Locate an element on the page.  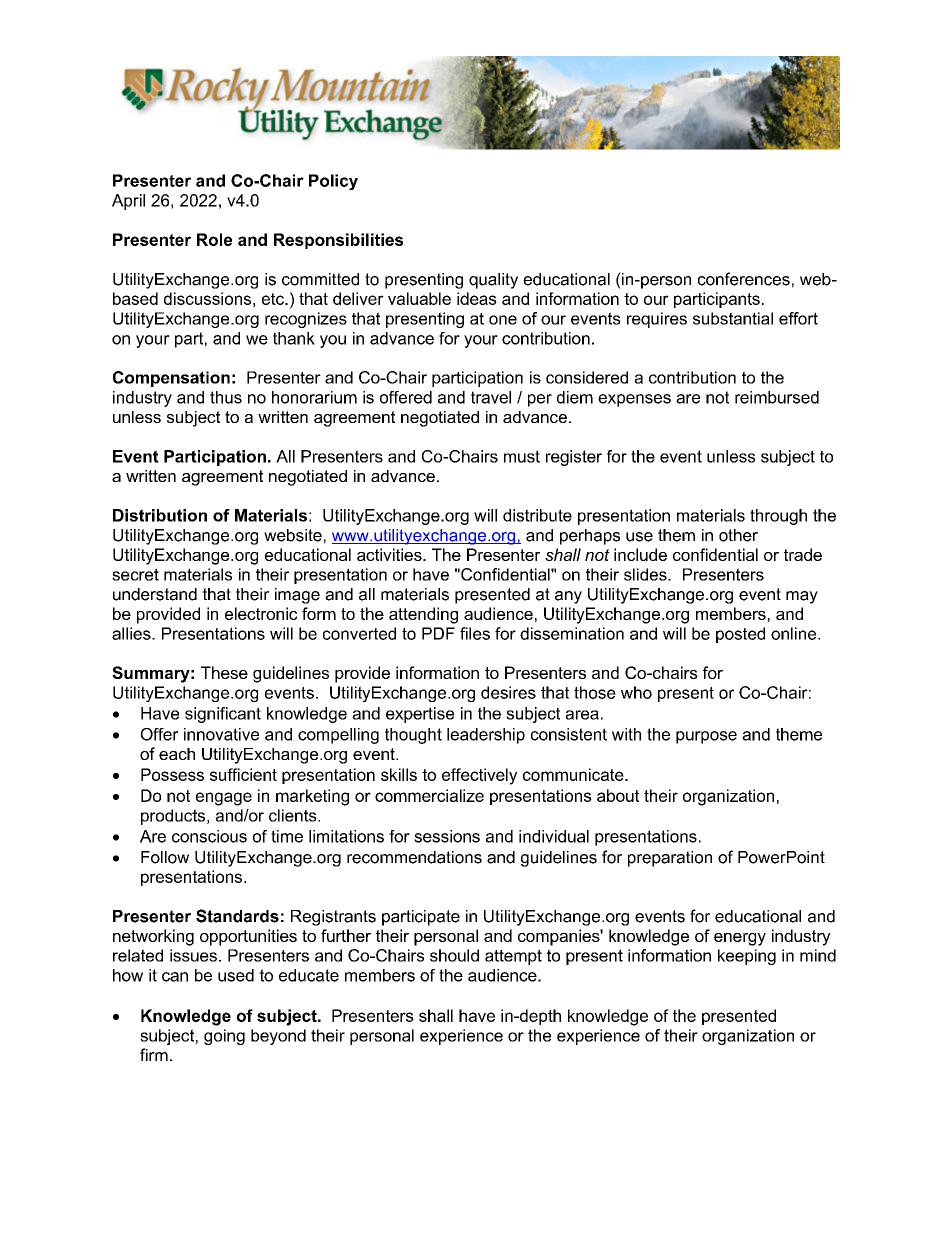
sessions is located at coordinates (447, 836).
